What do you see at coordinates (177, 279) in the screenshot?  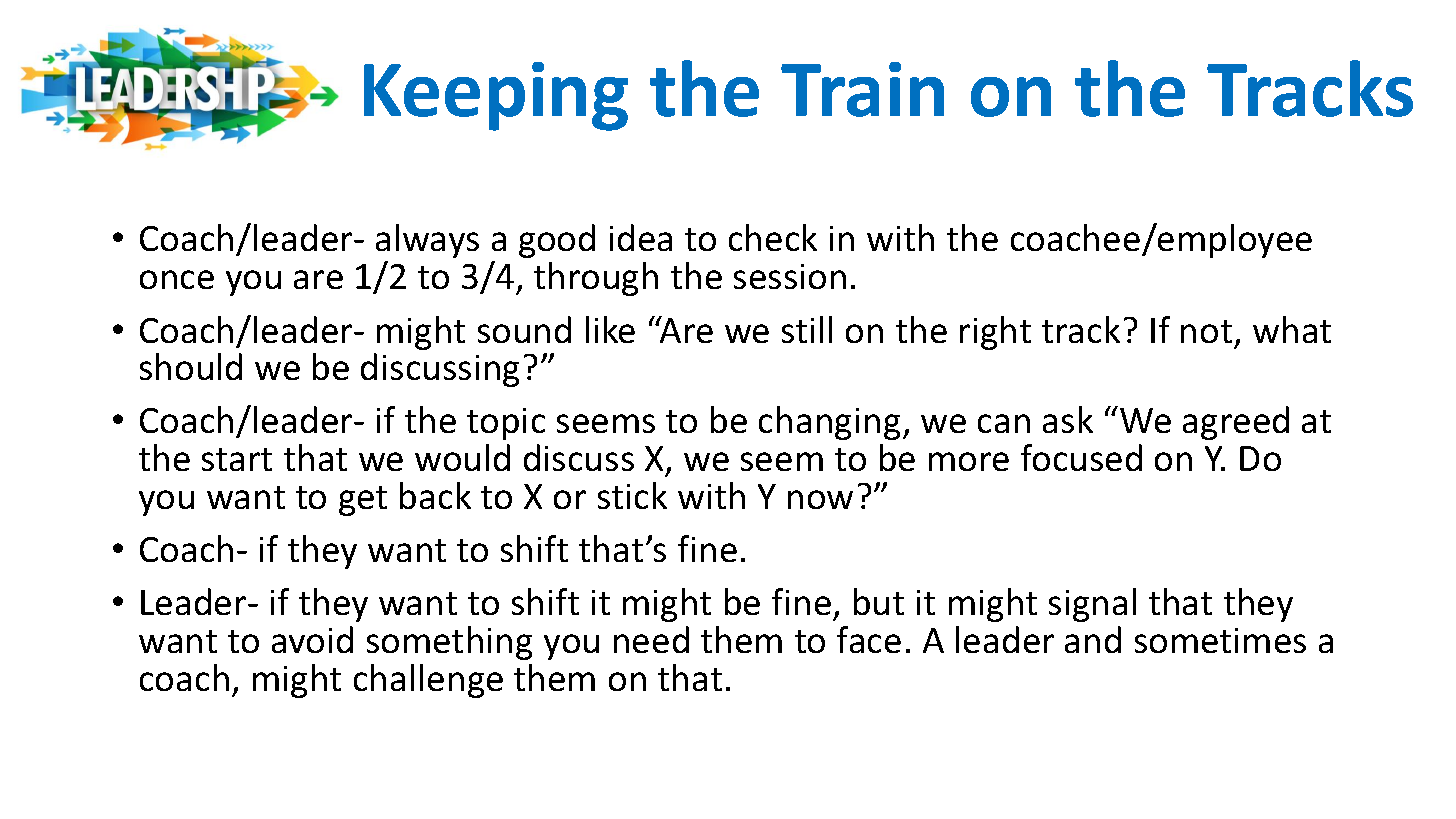 I see `once` at bounding box center [177, 279].
